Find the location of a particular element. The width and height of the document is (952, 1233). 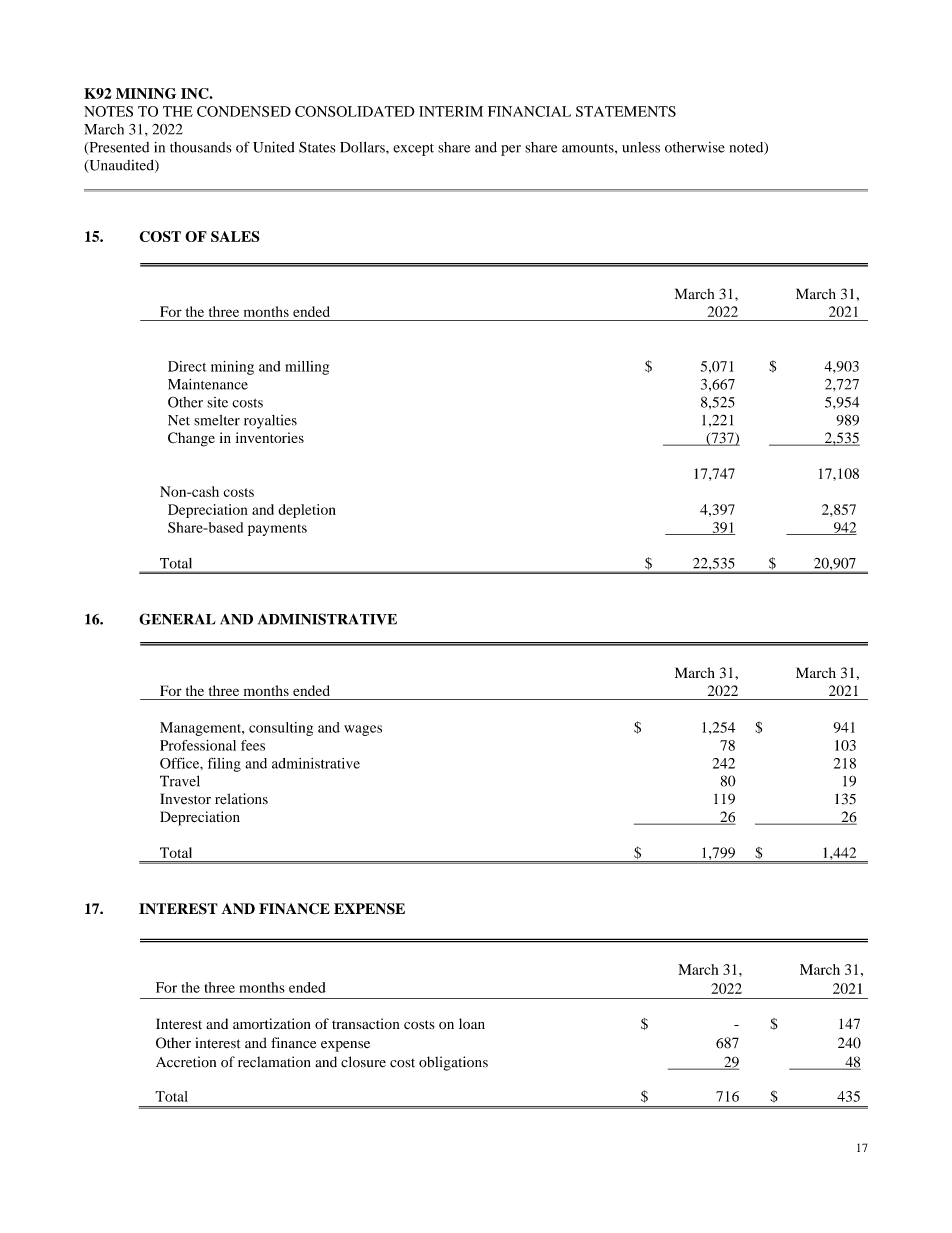

Accretion is located at coordinates (186, 1062).
